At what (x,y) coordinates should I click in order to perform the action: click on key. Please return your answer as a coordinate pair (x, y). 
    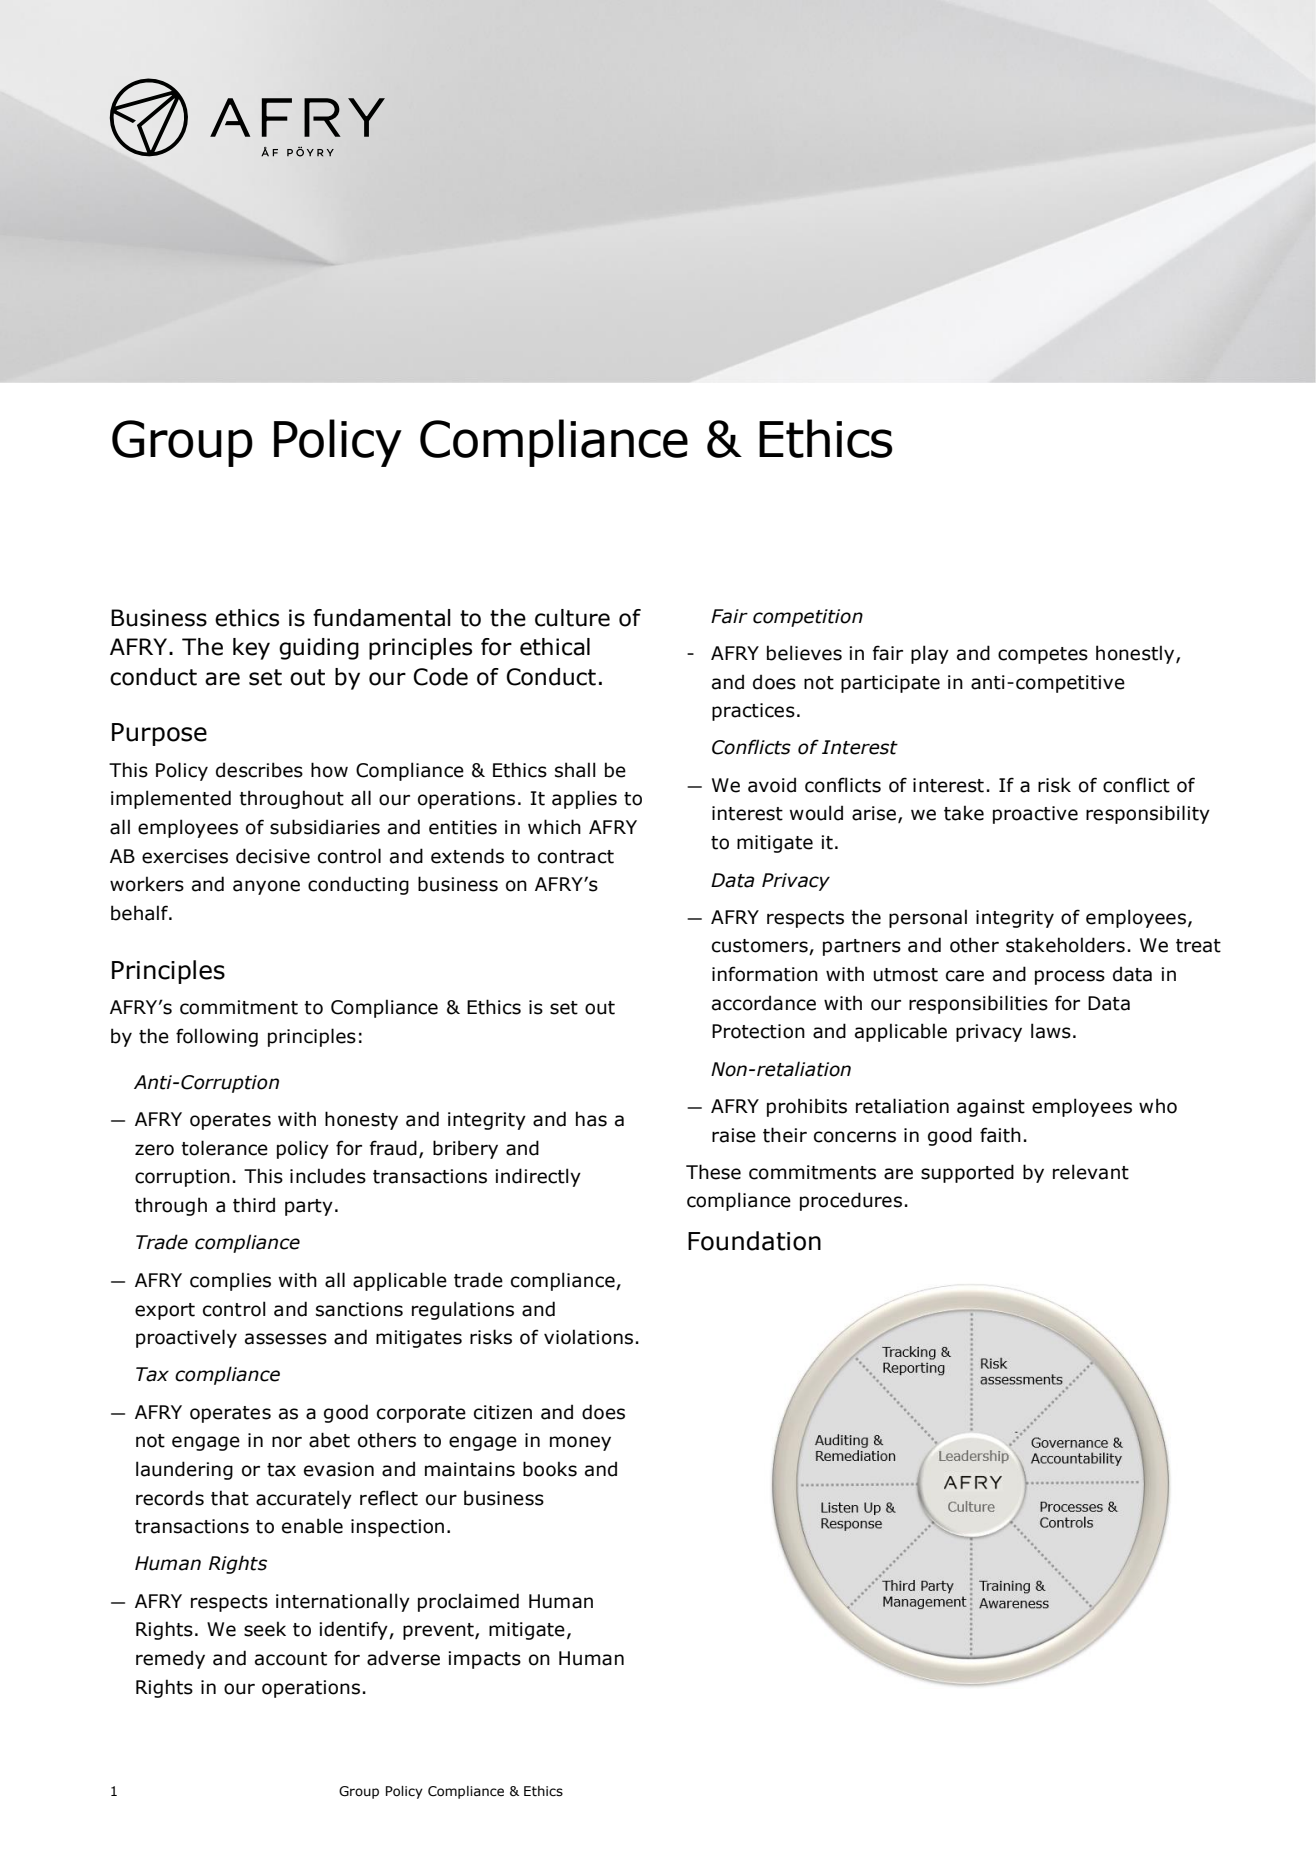
    Looking at the image, I should click on (251, 649).
